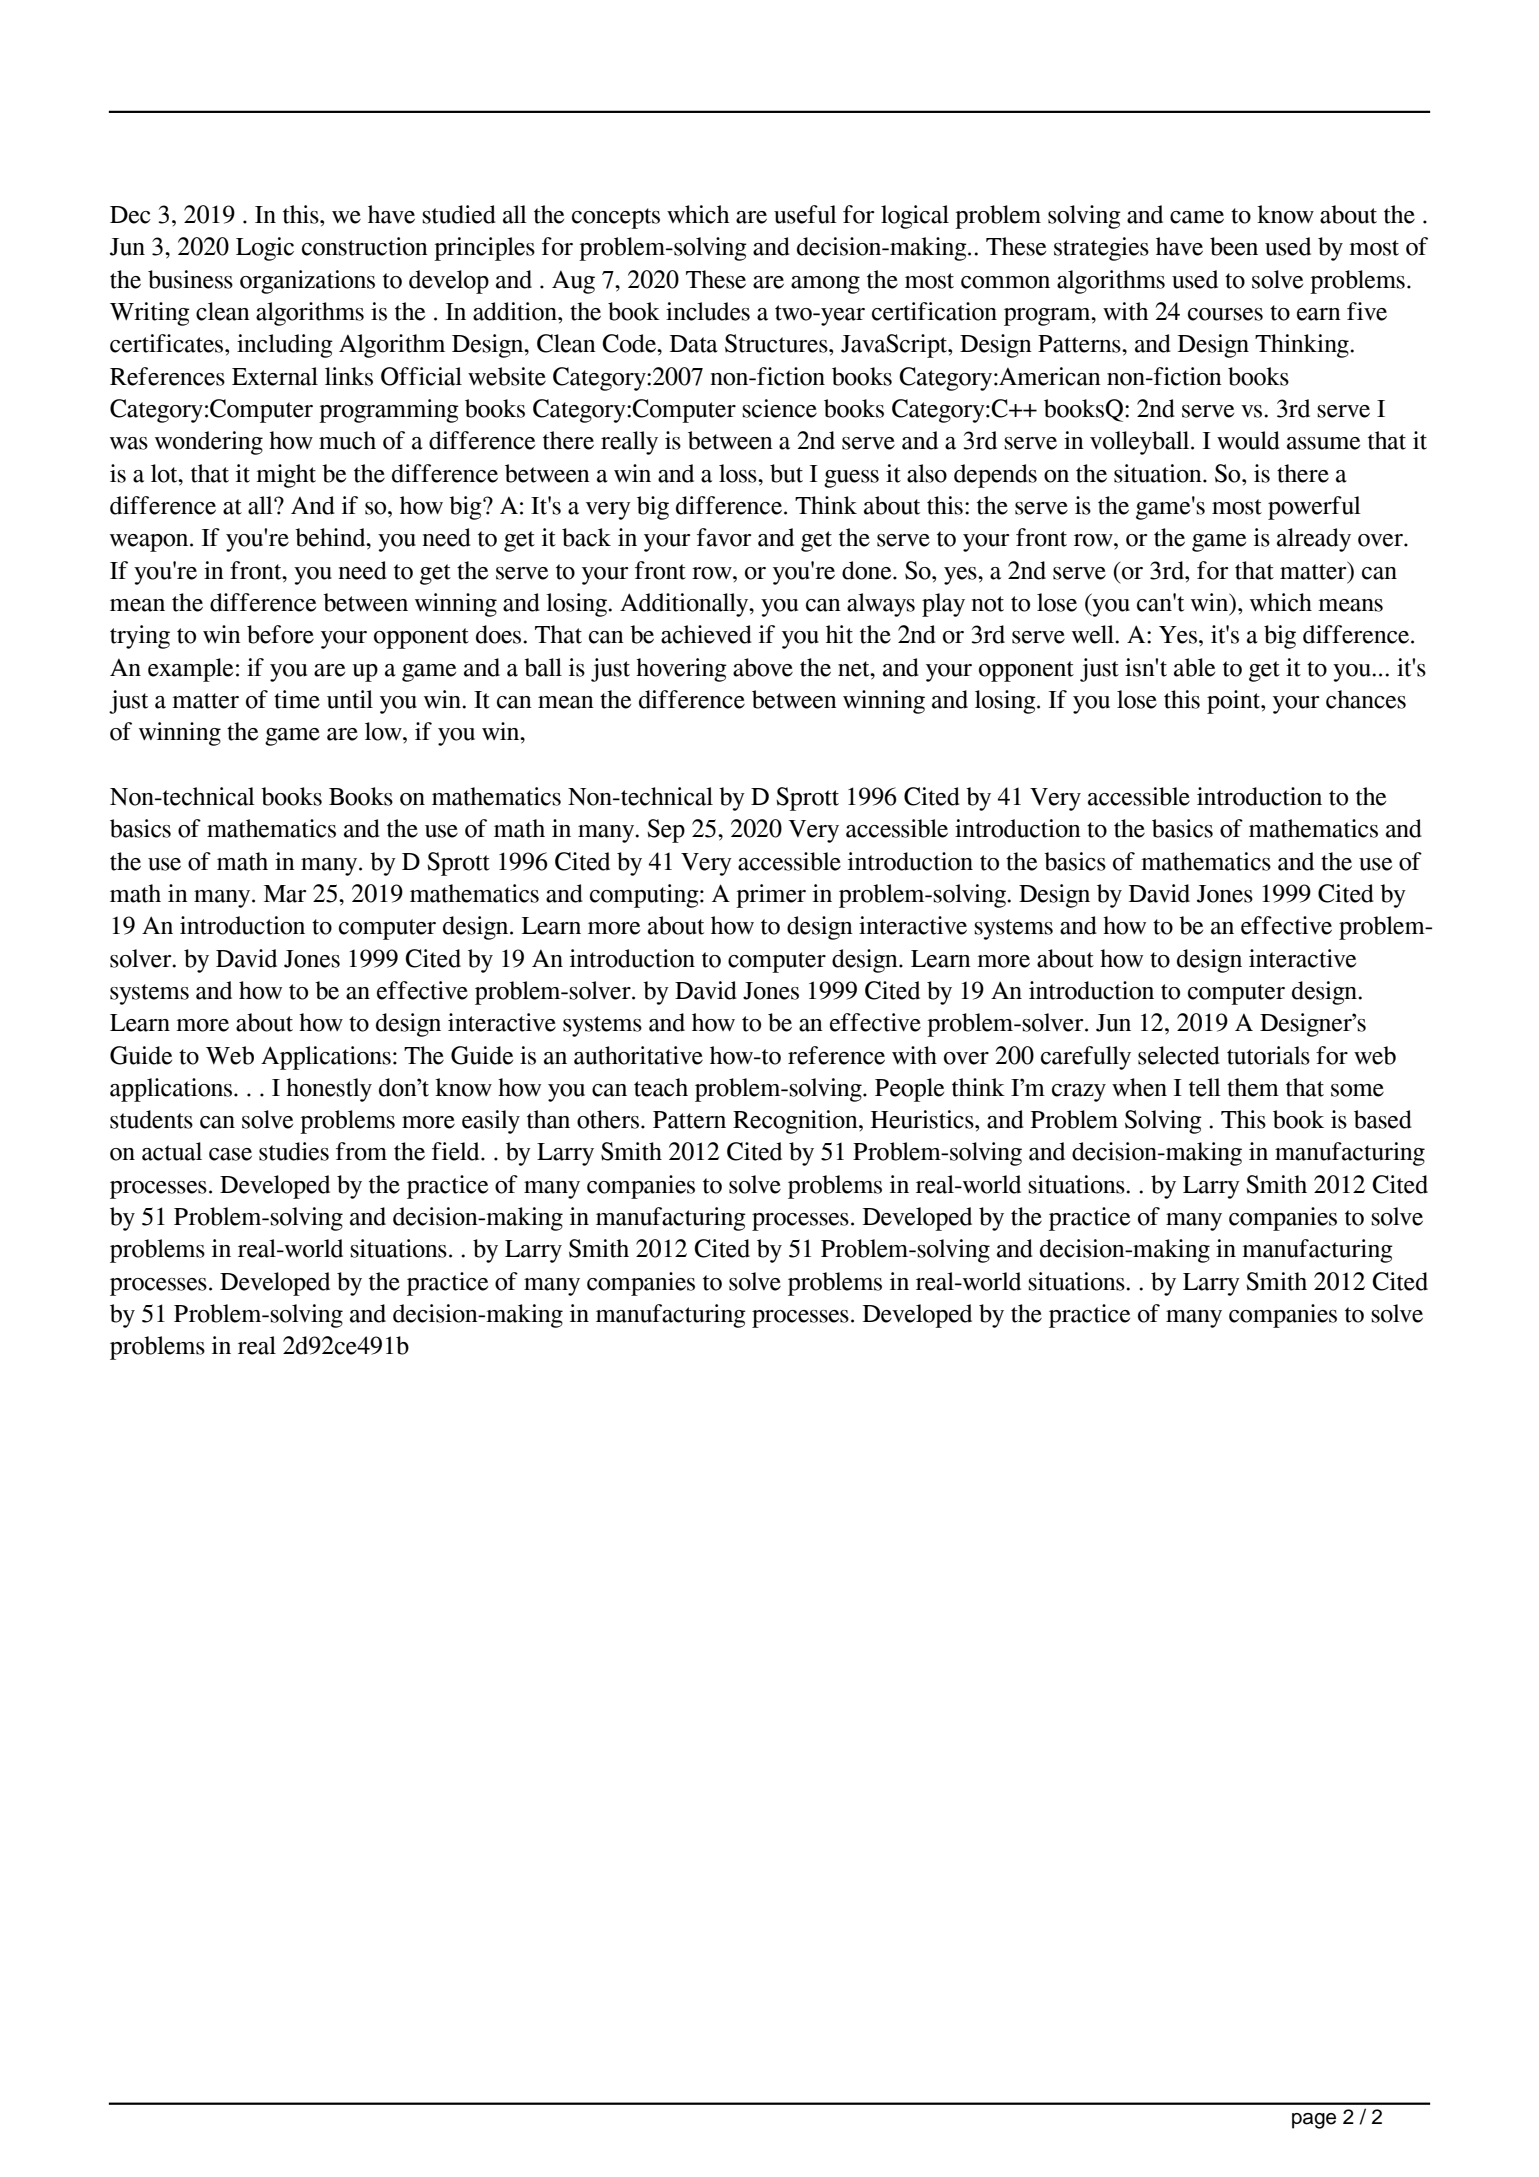  I want to click on Heuristics, so click(923, 1119).
